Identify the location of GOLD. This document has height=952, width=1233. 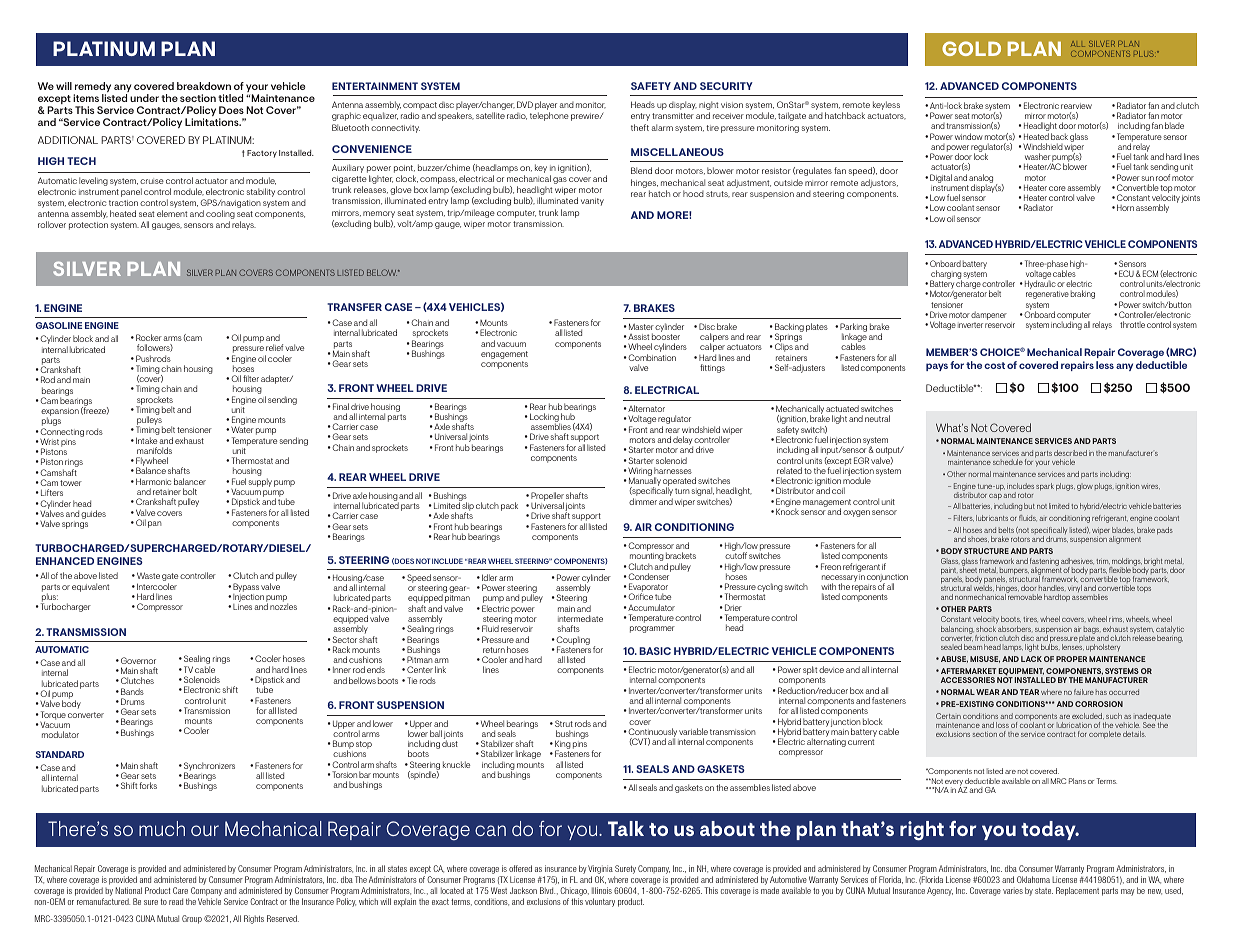
(971, 48).
